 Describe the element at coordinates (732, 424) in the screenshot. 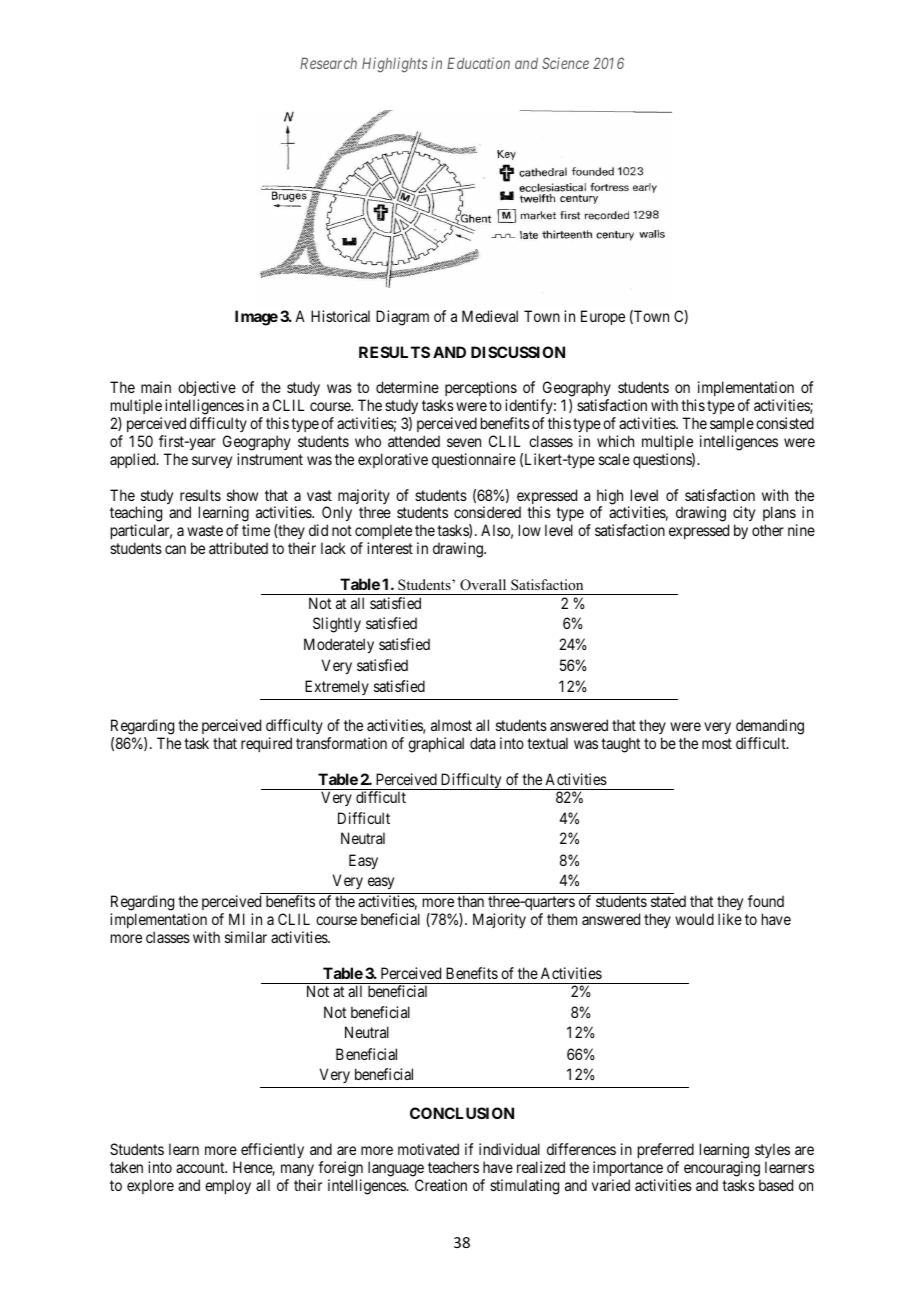

I see `sample` at that location.
